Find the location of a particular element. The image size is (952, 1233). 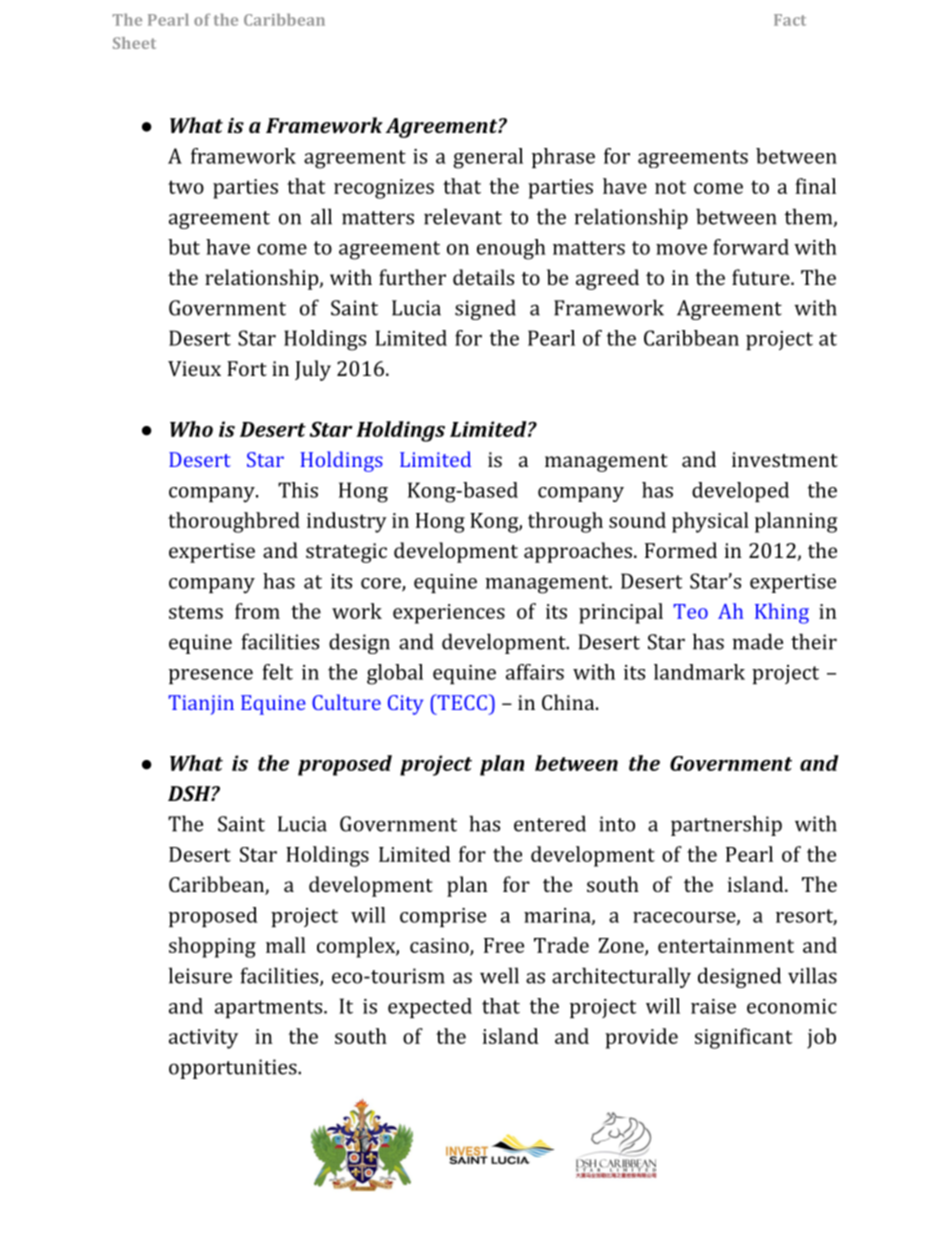

Fact is located at coordinates (790, 20).
